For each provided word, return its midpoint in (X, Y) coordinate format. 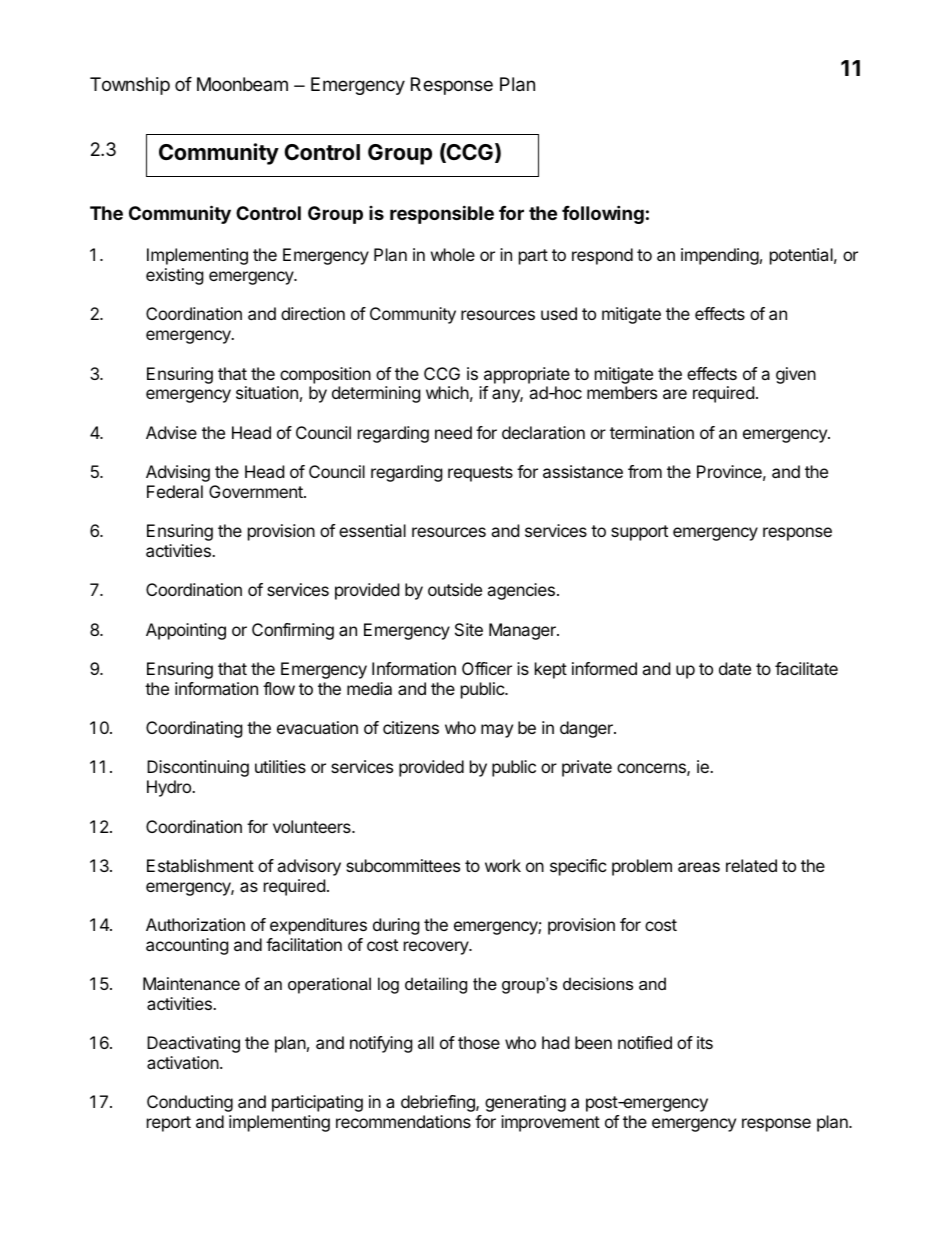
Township (130, 86)
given (796, 375)
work (503, 865)
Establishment (200, 865)
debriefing (439, 1103)
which (447, 392)
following (603, 214)
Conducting (190, 1103)
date (735, 668)
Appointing (186, 631)
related (751, 865)
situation (267, 392)
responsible (442, 214)
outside (455, 589)
